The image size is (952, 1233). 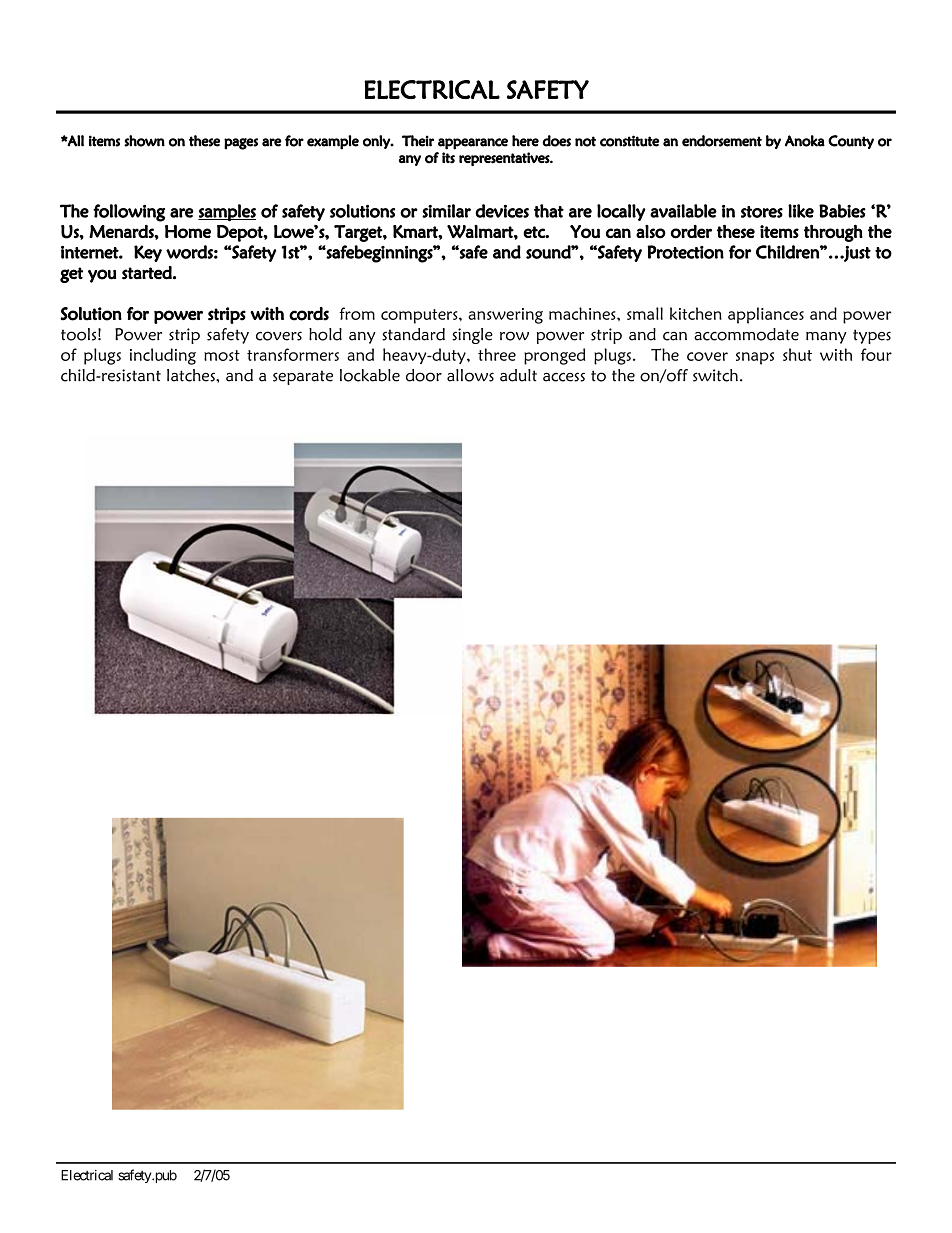 What do you see at coordinates (722, 141) in the page?
I see `endorsement` at bounding box center [722, 141].
